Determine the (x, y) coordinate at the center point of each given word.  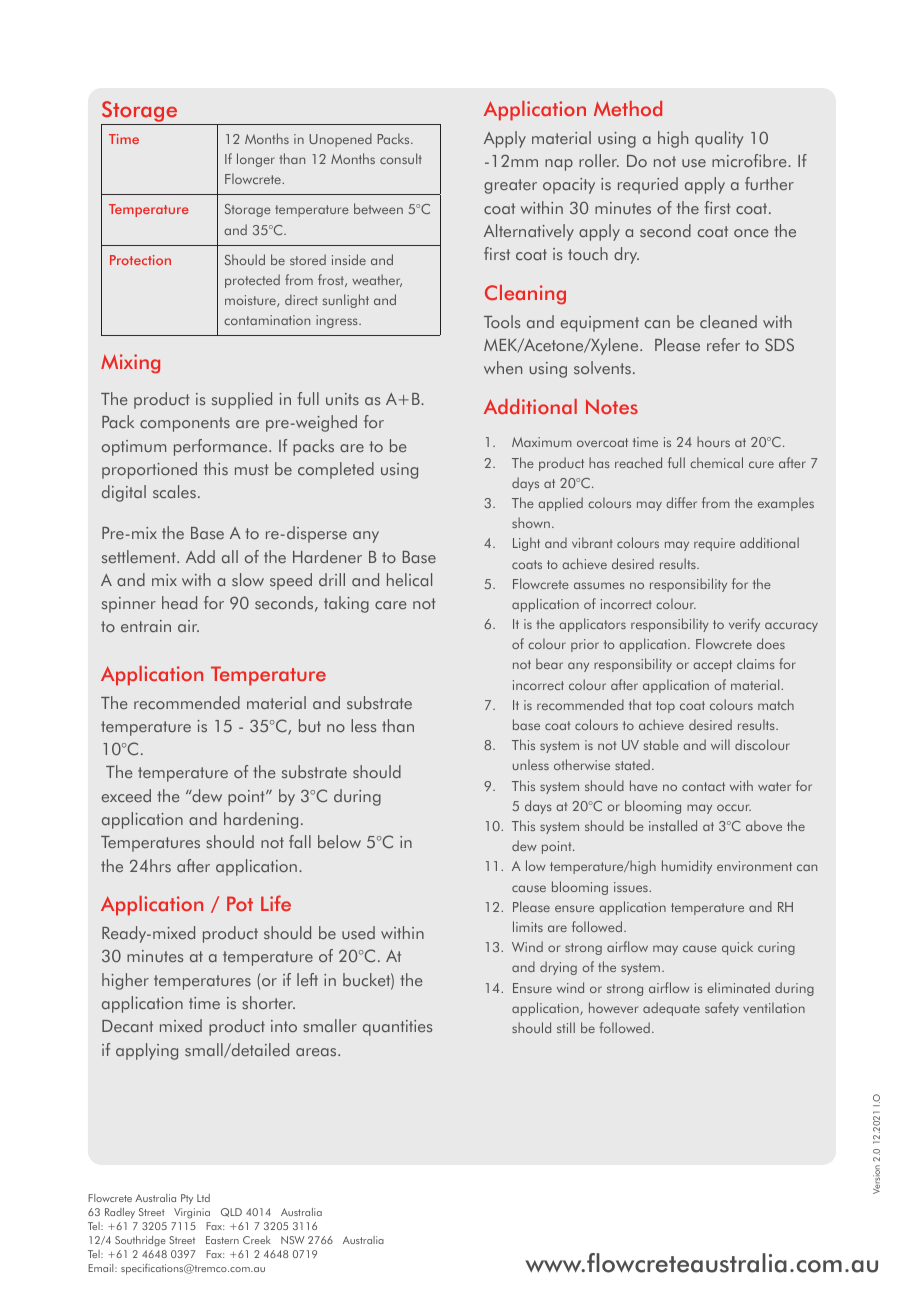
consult (401, 158)
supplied (242, 400)
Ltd (203, 1198)
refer (723, 344)
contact (703, 786)
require (714, 544)
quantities (397, 1028)
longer (256, 160)
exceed (126, 795)
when (503, 367)
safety (722, 1009)
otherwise (582, 764)
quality (719, 139)
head (179, 602)
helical (409, 580)
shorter (268, 1002)
